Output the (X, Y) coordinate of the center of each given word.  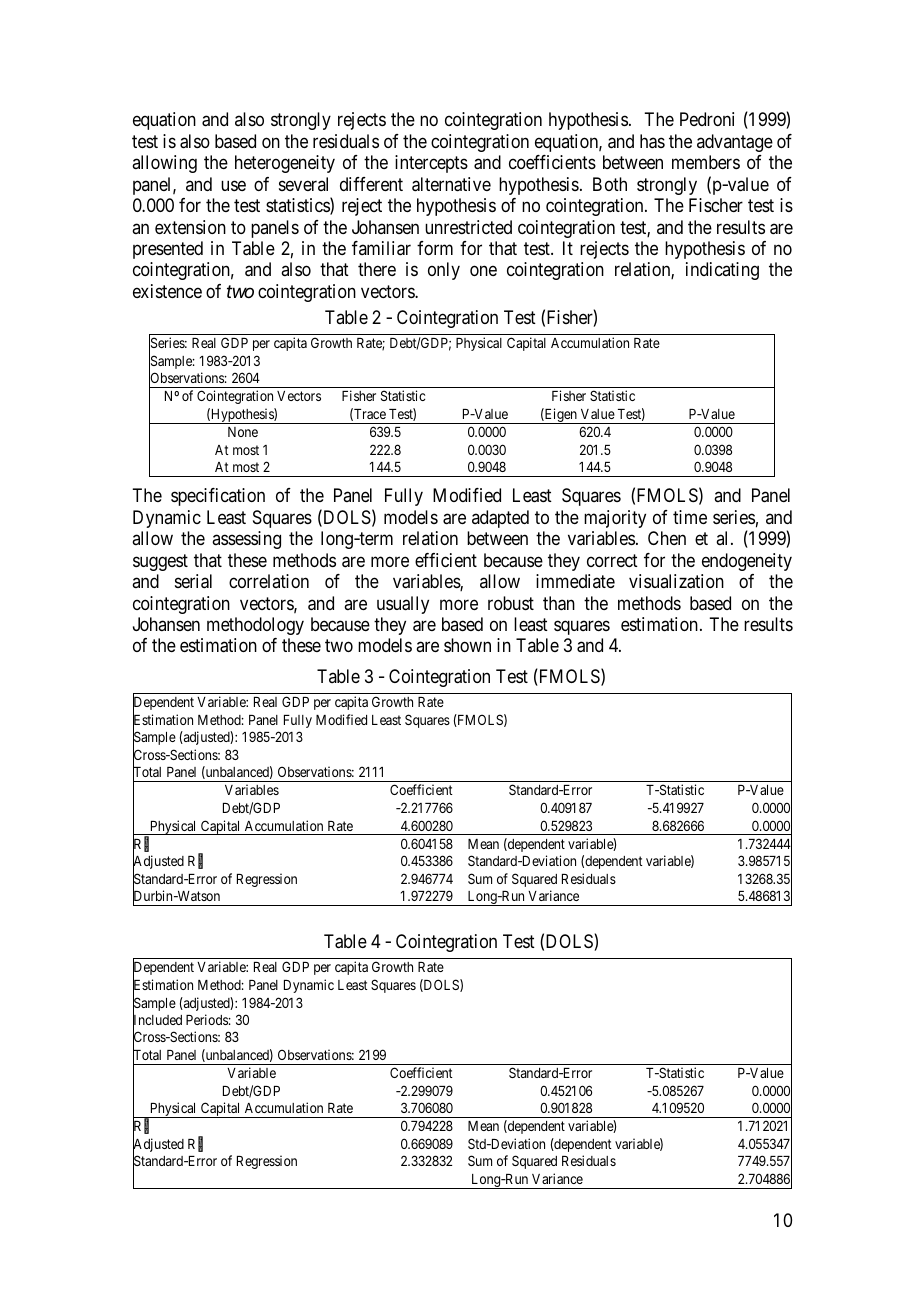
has (652, 141)
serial (193, 581)
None (243, 432)
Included (157, 1020)
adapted (500, 519)
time (690, 517)
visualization (676, 581)
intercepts (431, 164)
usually (403, 605)
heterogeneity (285, 164)
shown (467, 645)
